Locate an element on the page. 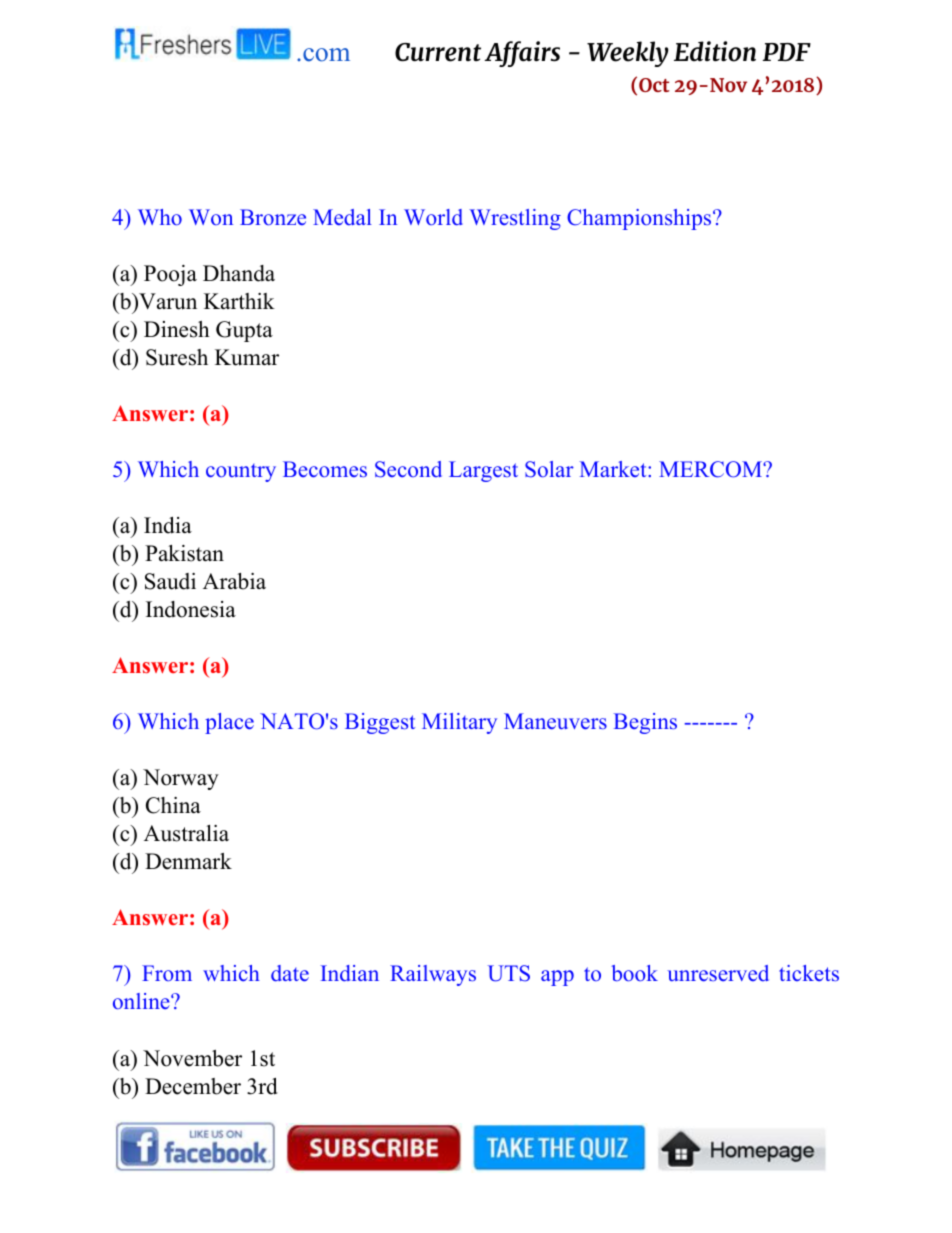 This document has width=952, height=1233. Wrestling is located at coordinates (515, 219).
